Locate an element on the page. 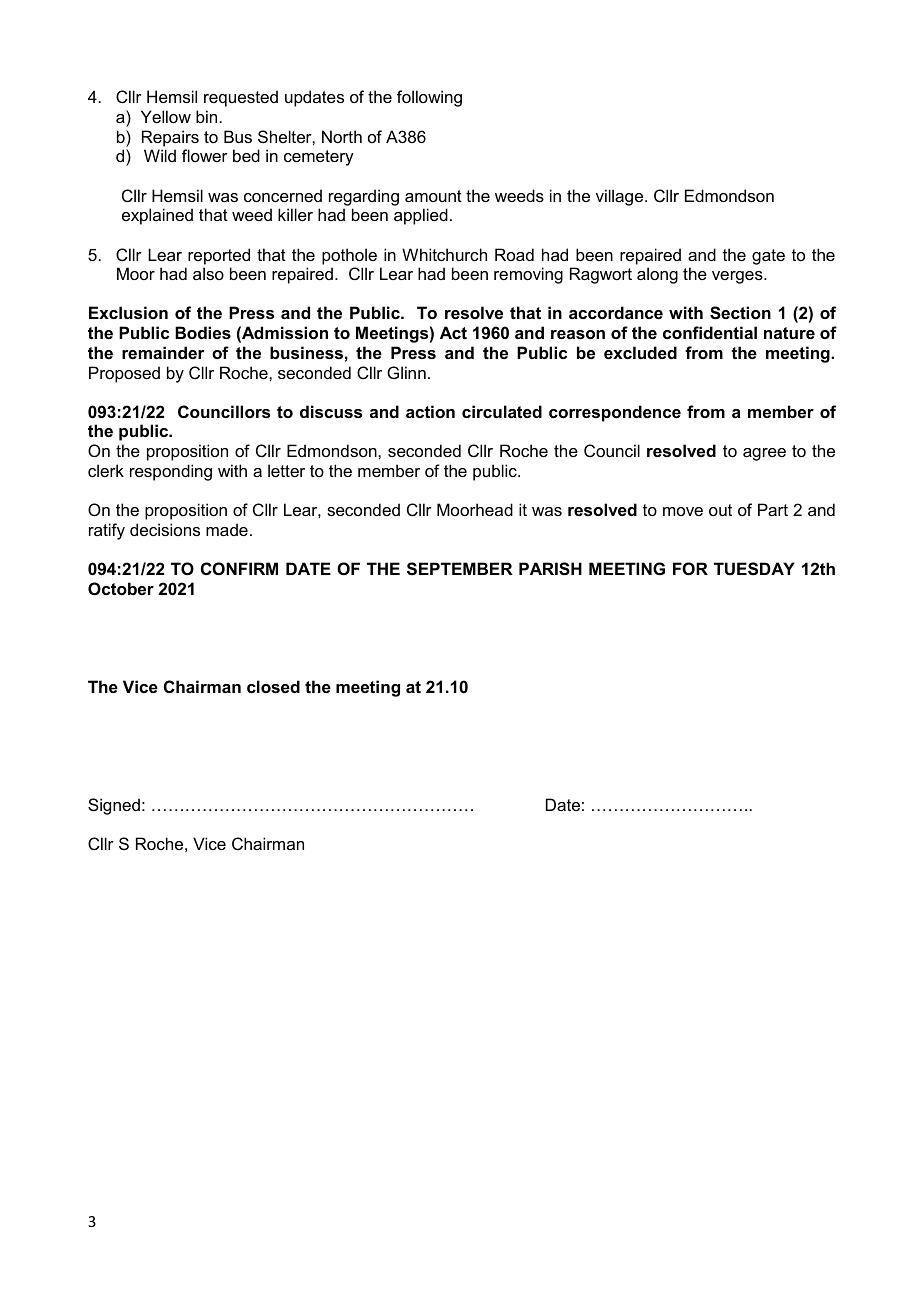 This document has width=924, height=1308. responding is located at coordinates (171, 472).
